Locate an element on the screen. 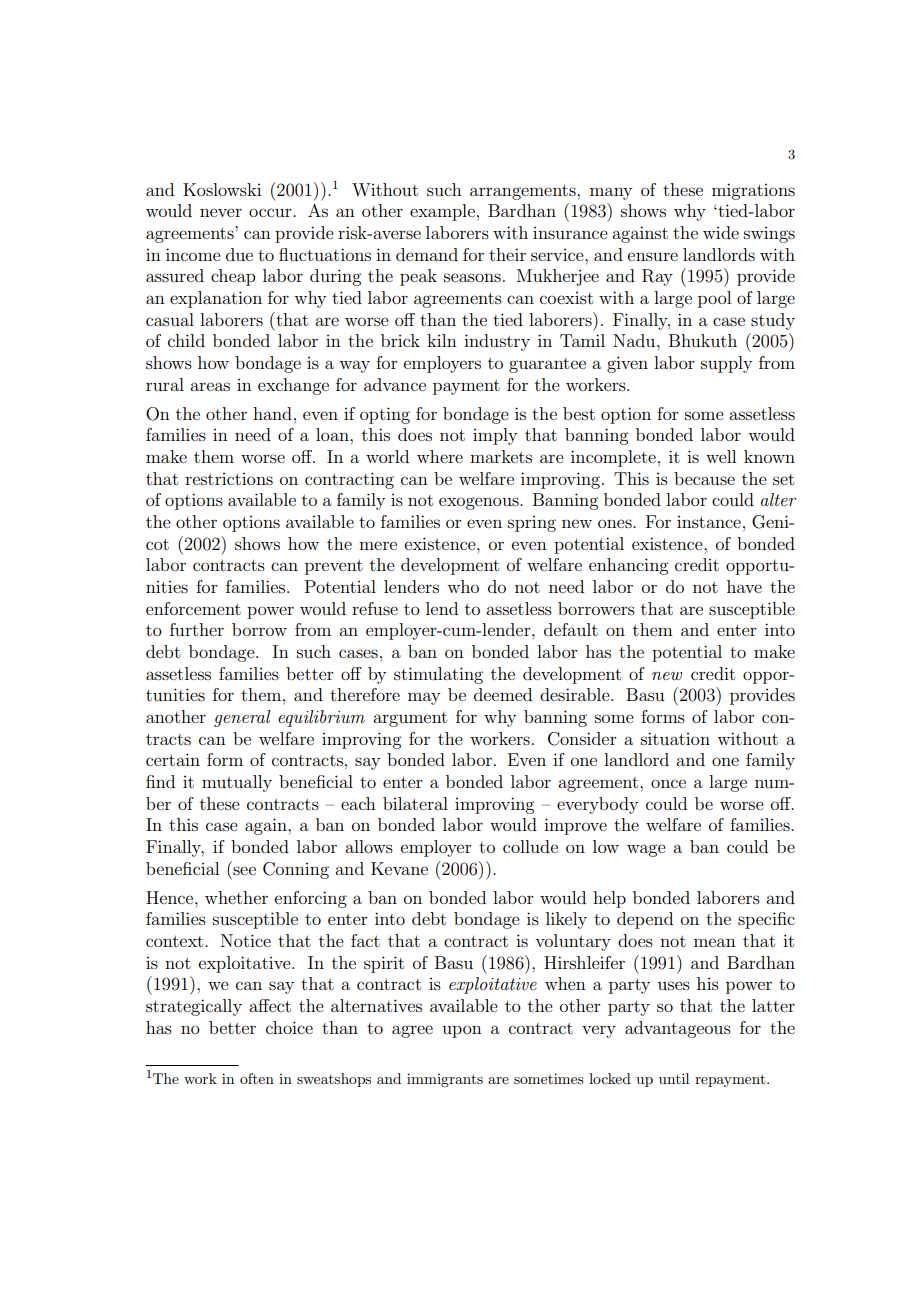 Image resolution: width=924 pixels, height=1308 pixels. mutually is located at coordinates (237, 783).
